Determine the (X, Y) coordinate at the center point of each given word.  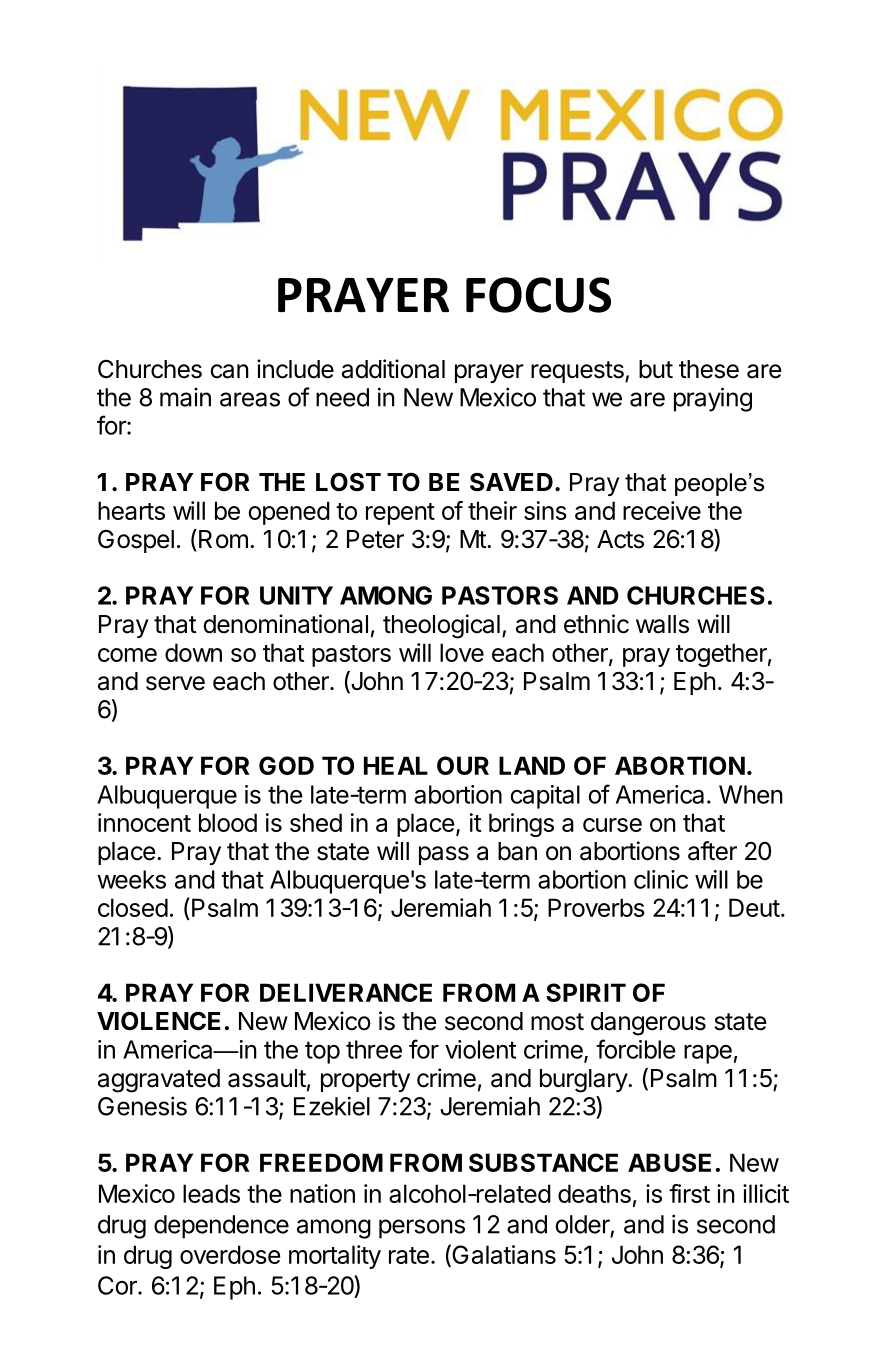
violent (480, 1049)
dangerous (648, 1024)
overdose (230, 1254)
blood (228, 822)
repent (400, 514)
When (751, 794)
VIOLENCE (159, 1021)
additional (393, 369)
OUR (463, 765)
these (709, 369)
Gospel (136, 541)
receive (662, 510)
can (229, 371)
